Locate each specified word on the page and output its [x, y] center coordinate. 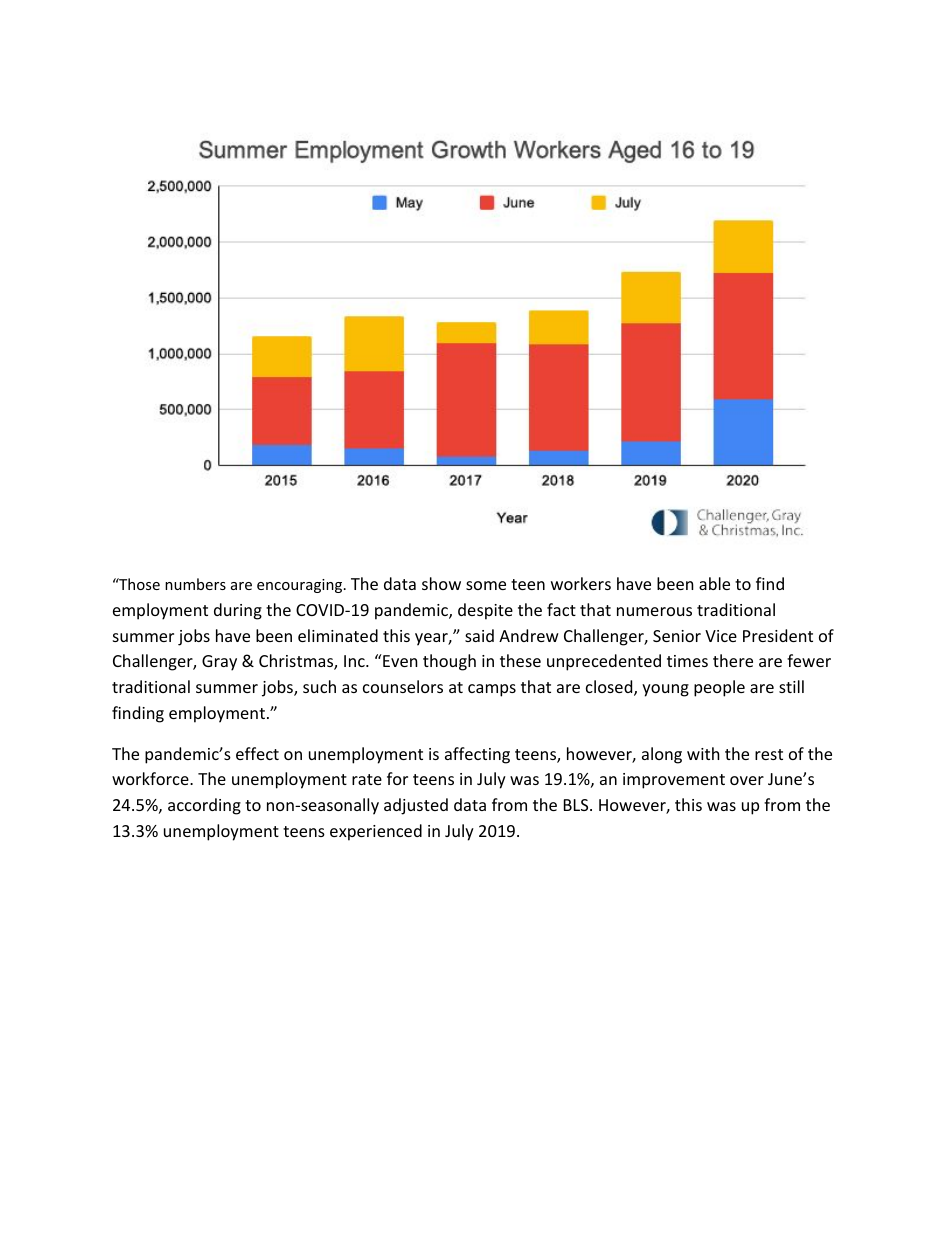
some [486, 585]
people [719, 688]
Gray [219, 663]
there [733, 660]
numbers [195, 584]
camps [492, 690]
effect [257, 753]
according [204, 806]
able [714, 583]
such [319, 686]
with [703, 753]
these [520, 660]
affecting [477, 755]
